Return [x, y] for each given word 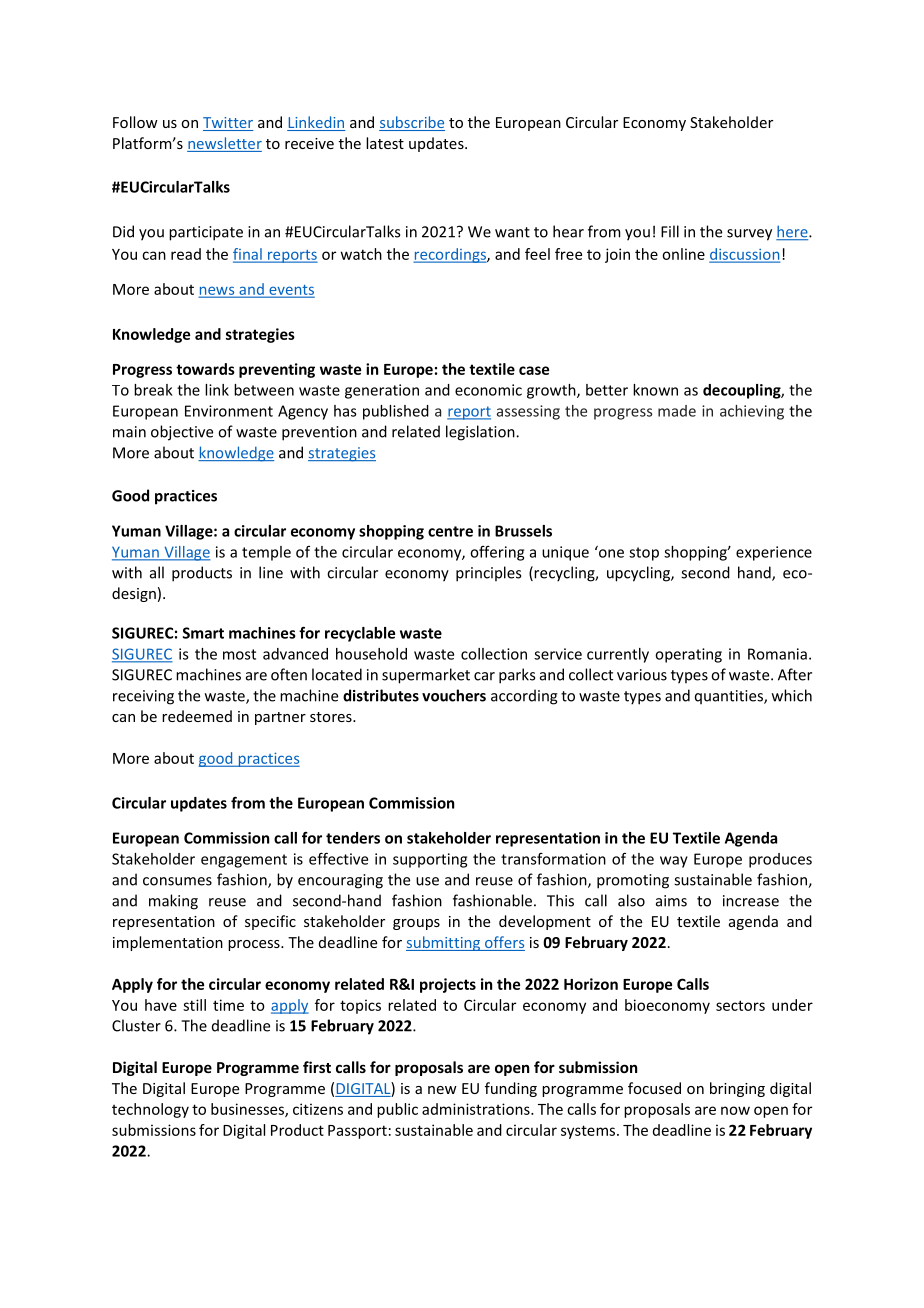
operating [688, 655]
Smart [203, 633]
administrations [477, 1109]
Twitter [228, 124]
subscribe [412, 123]
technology [150, 1110]
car [484, 676]
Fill [670, 231]
